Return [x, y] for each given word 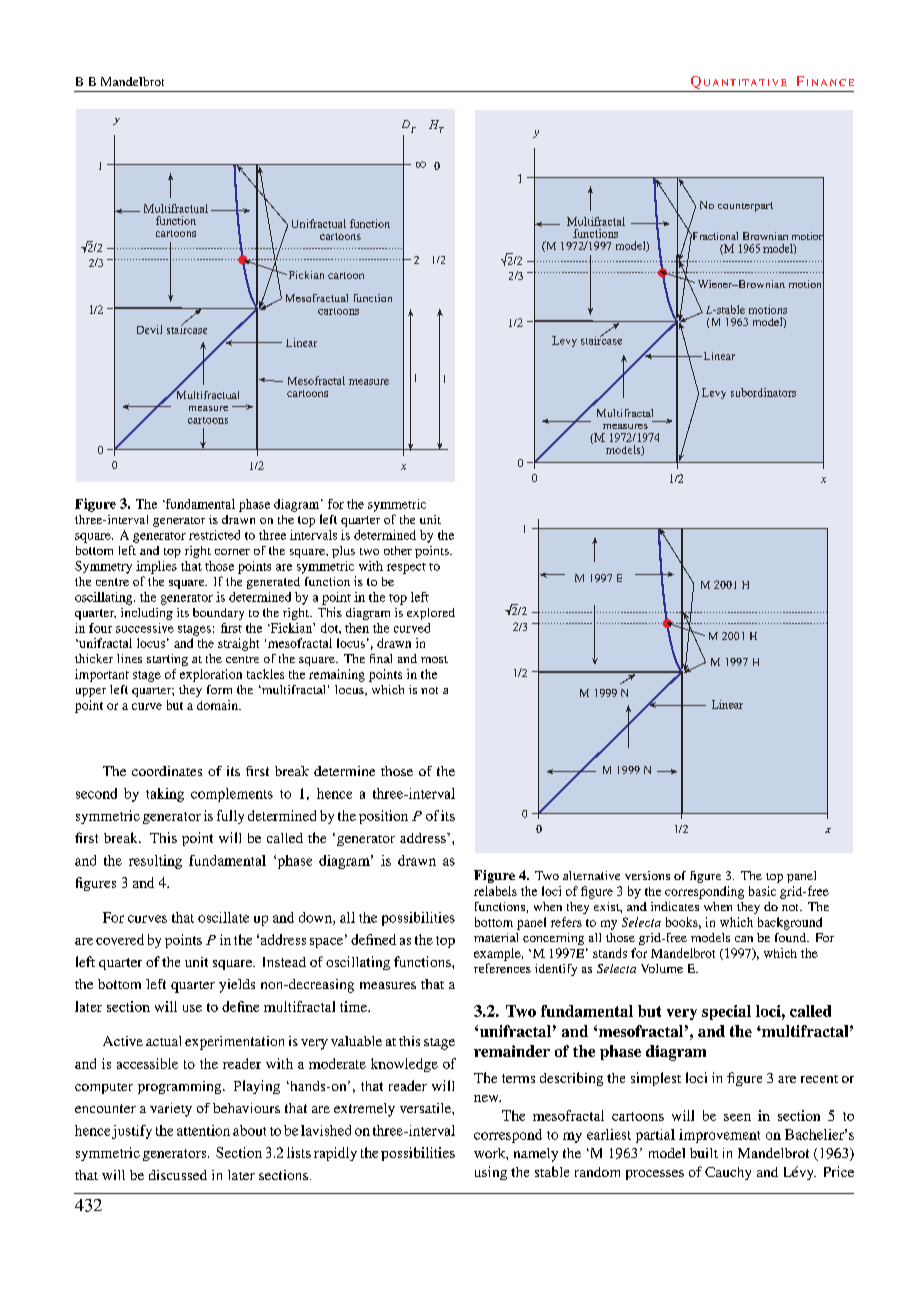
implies [156, 567]
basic [762, 891]
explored [431, 614]
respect [406, 568]
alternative [591, 875]
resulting [155, 862]
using [491, 1173]
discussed [178, 1175]
